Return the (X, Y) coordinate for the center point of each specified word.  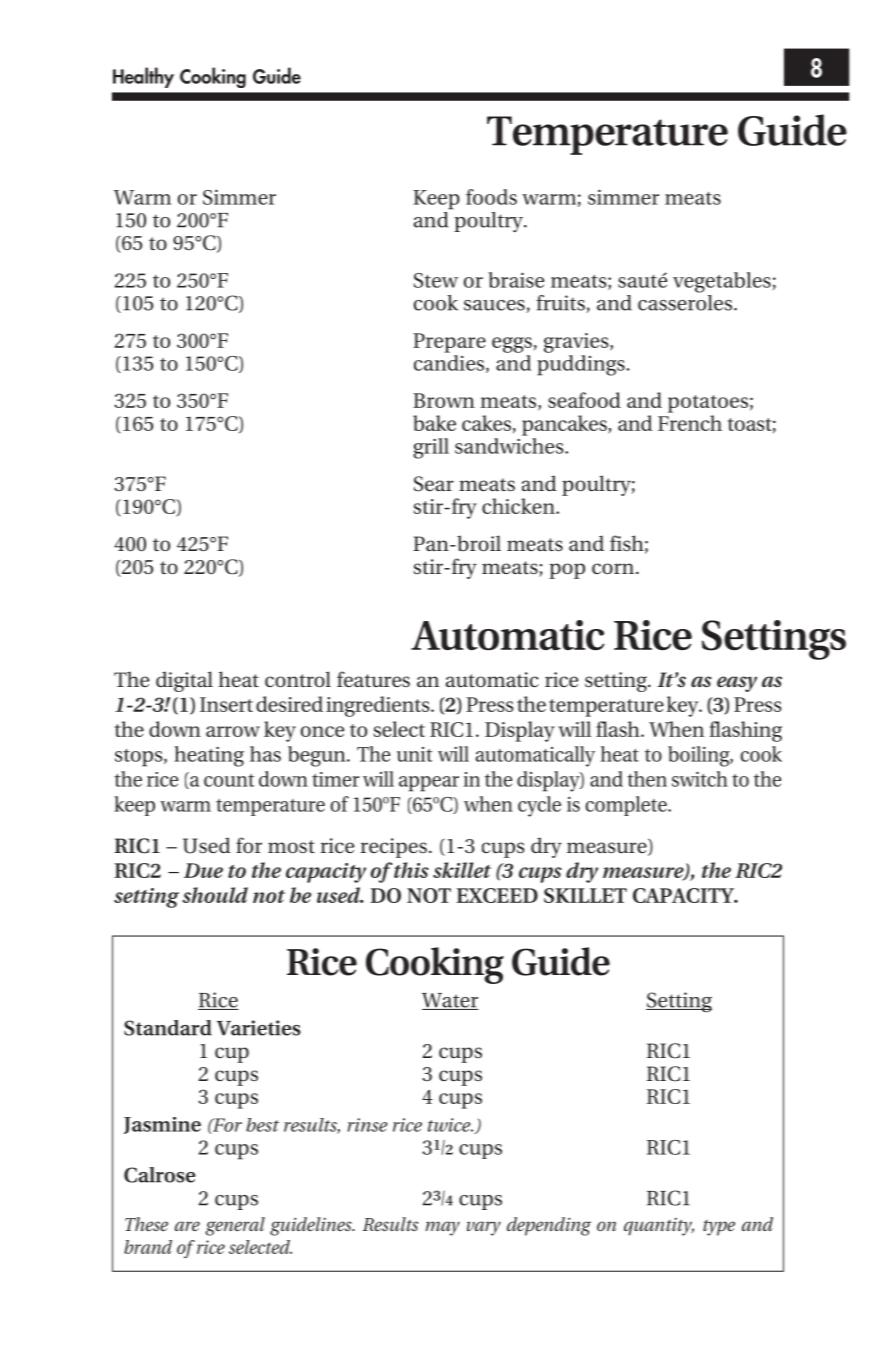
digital (184, 681)
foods (491, 197)
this (411, 870)
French (690, 423)
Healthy (143, 77)
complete (627, 806)
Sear (434, 484)
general (235, 1226)
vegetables (722, 282)
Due (203, 870)
